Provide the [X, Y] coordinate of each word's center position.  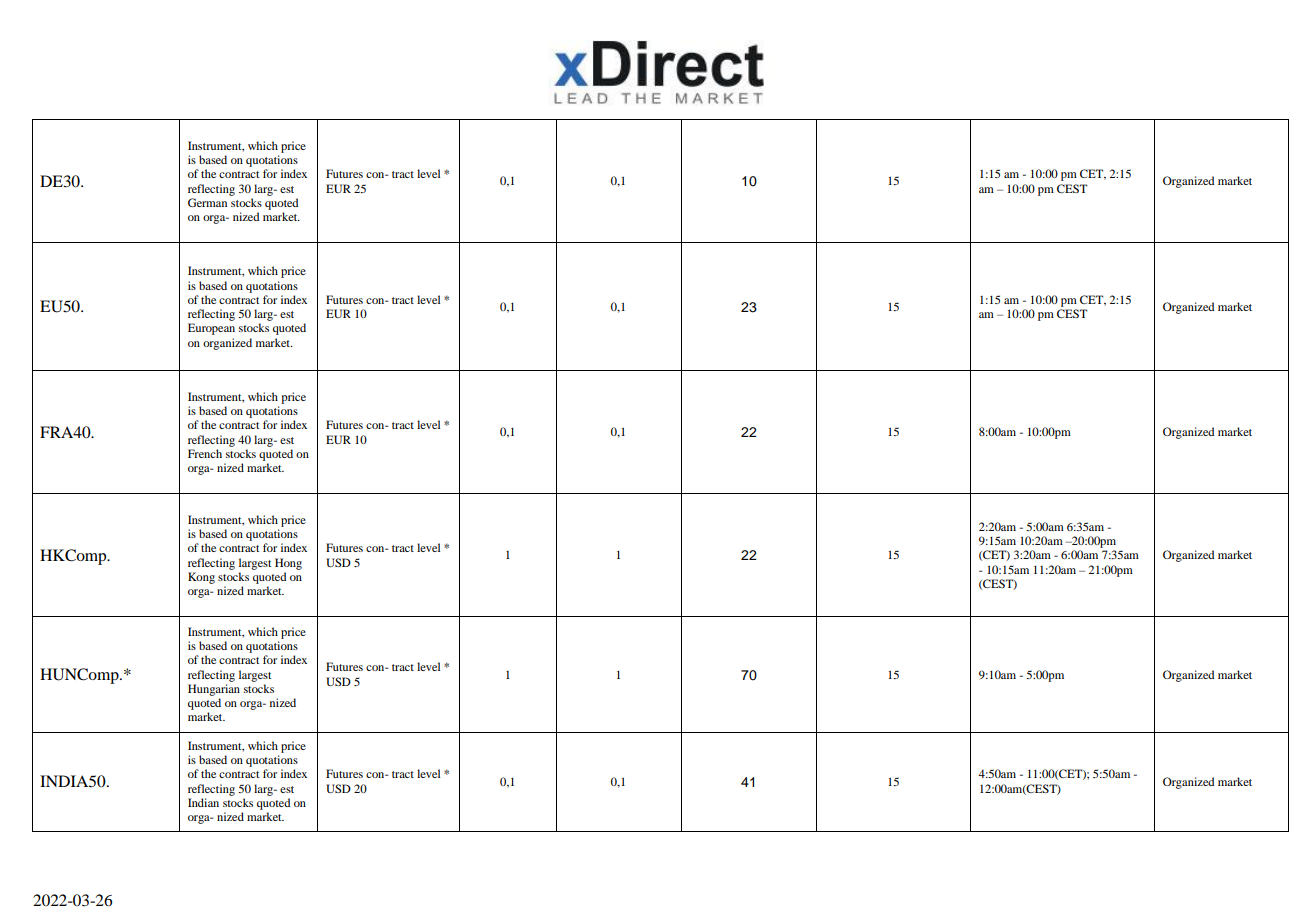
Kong [201, 578]
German [207, 202]
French [205, 453]
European [211, 329]
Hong [288, 564]
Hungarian [214, 690]
